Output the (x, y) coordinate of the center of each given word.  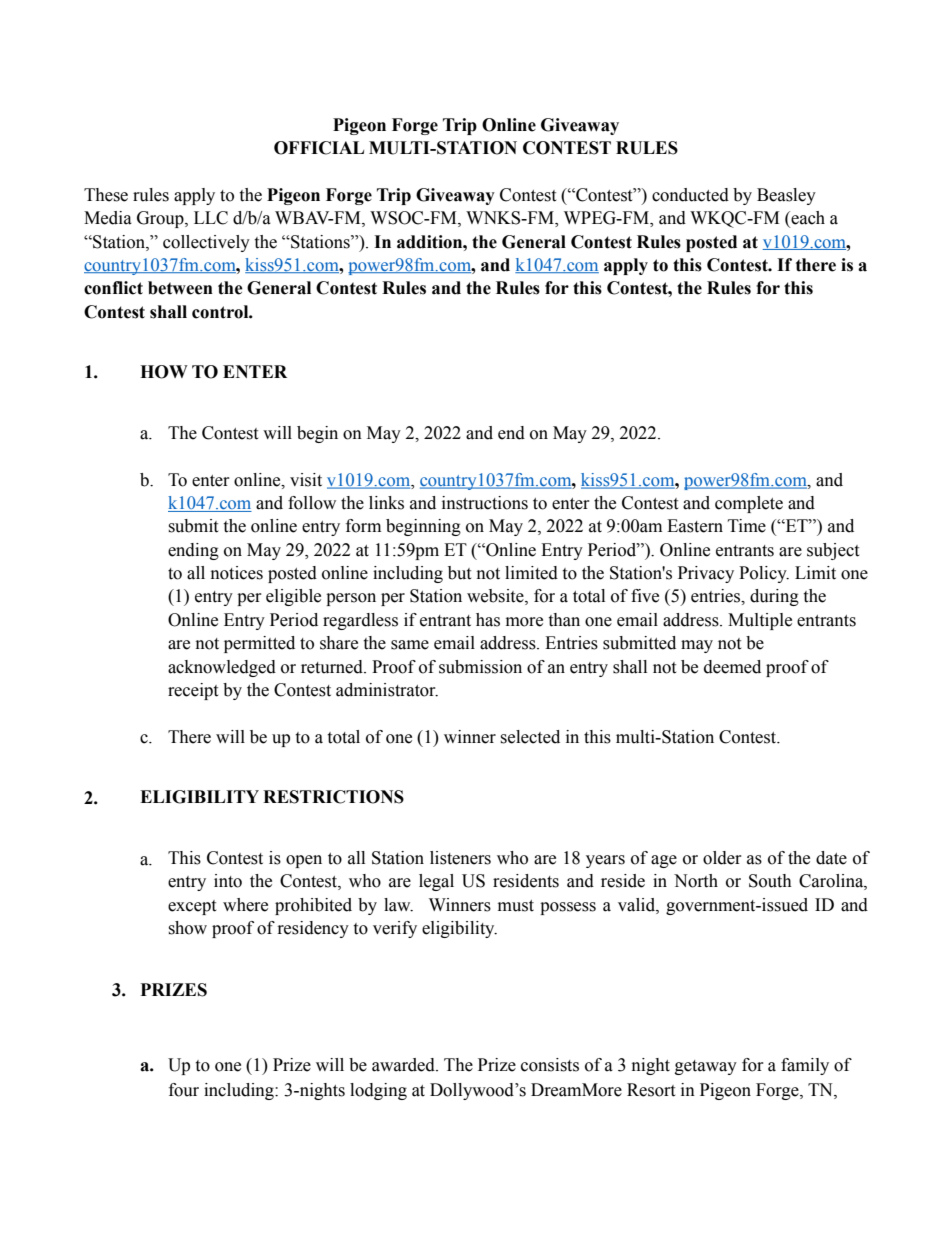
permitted (259, 644)
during (774, 597)
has (488, 620)
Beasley (786, 196)
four (184, 1090)
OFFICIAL (319, 148)
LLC (211, 218)
